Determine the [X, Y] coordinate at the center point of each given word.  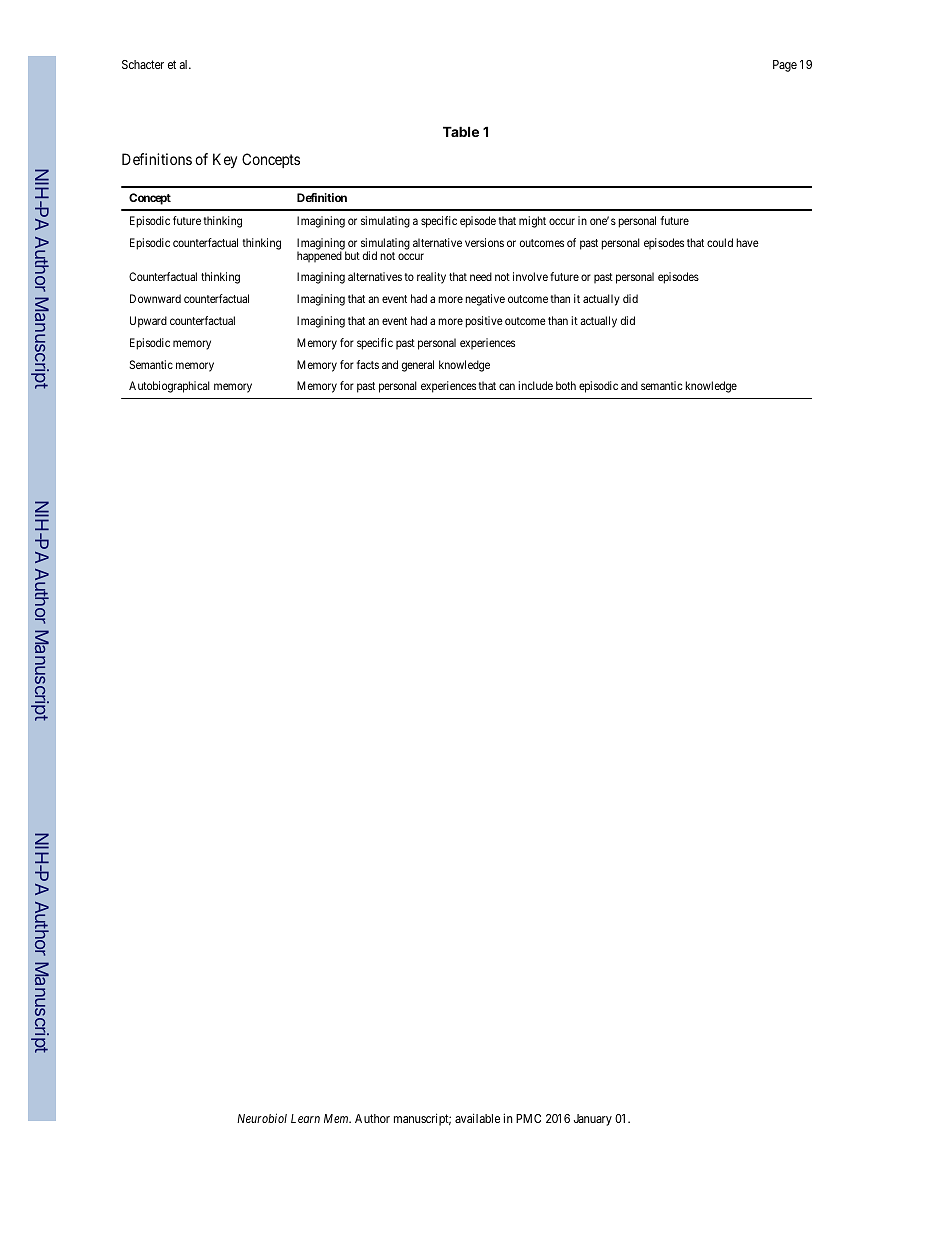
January [593, 1120]
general [418, 366]
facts [367, 364]
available [477, 1118]
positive [484, 322]
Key [225, 160]
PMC [528, 1118]
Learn [305, 1118]
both [566, 385]
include [535, 385]
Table [461, 131]
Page [785, 66]
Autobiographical [169, 387]
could [720, 242]
